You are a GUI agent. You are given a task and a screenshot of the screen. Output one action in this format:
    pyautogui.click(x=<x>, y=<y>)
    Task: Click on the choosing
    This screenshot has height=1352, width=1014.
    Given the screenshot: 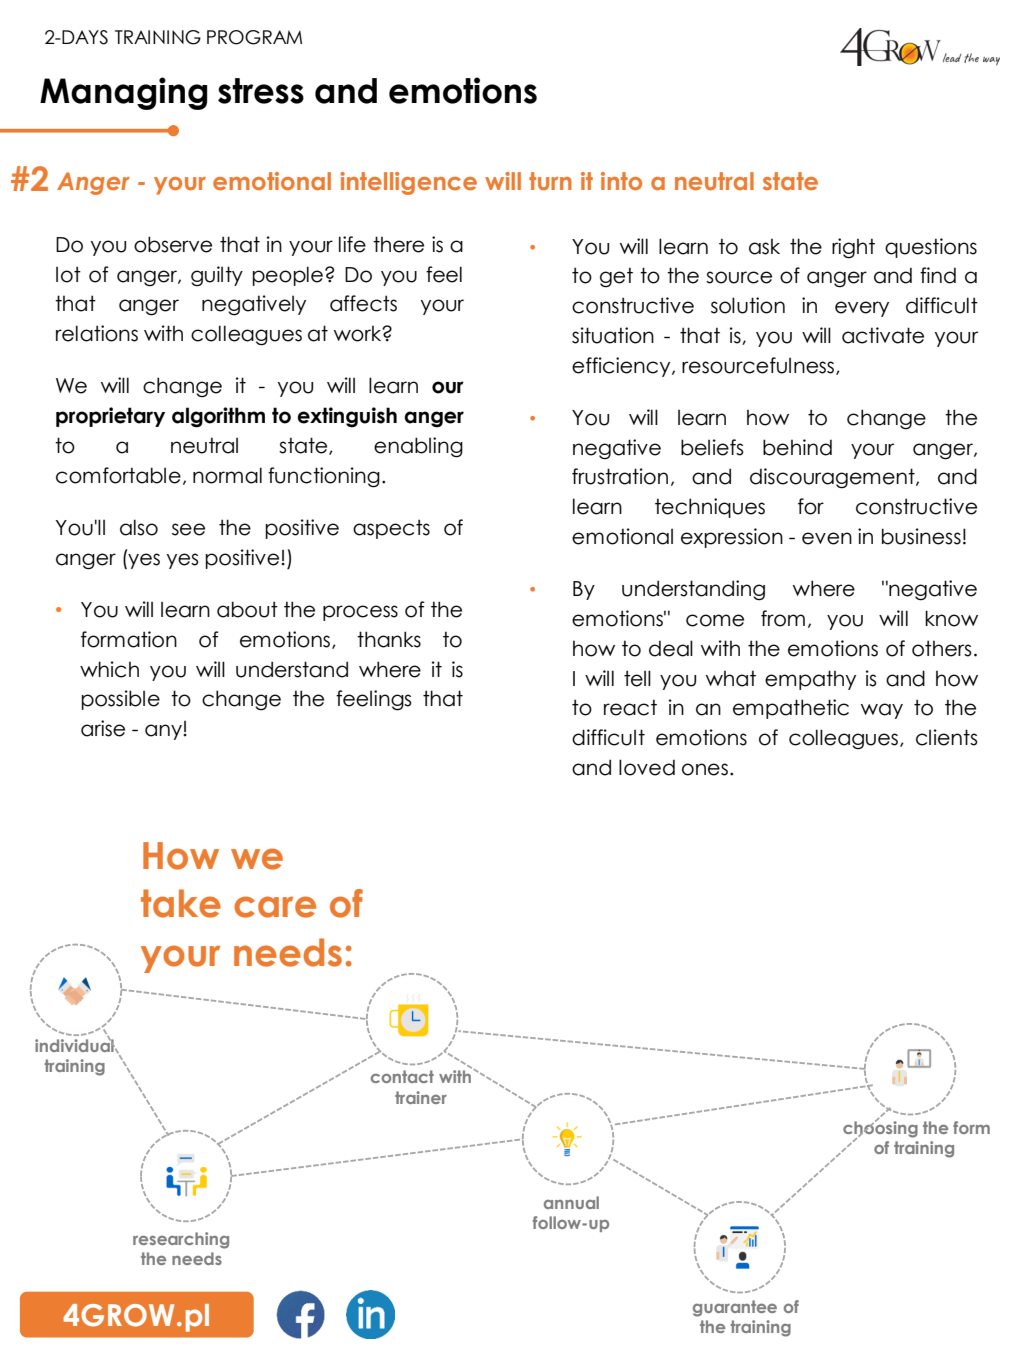 What is the action you would take?
    pyautogui.click(x=880, y=1129)
